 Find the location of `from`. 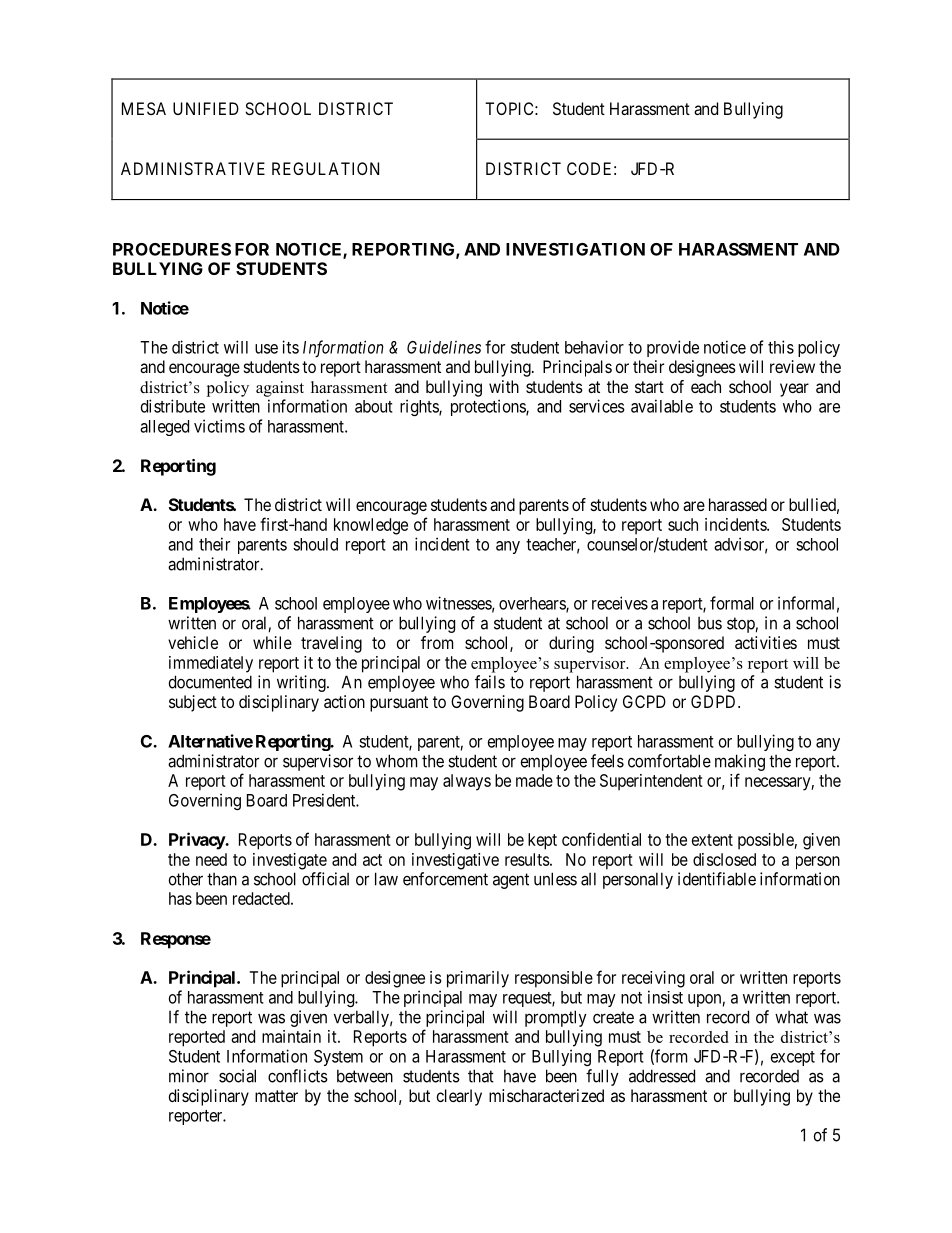

from is located at coordinates (437, 642).
